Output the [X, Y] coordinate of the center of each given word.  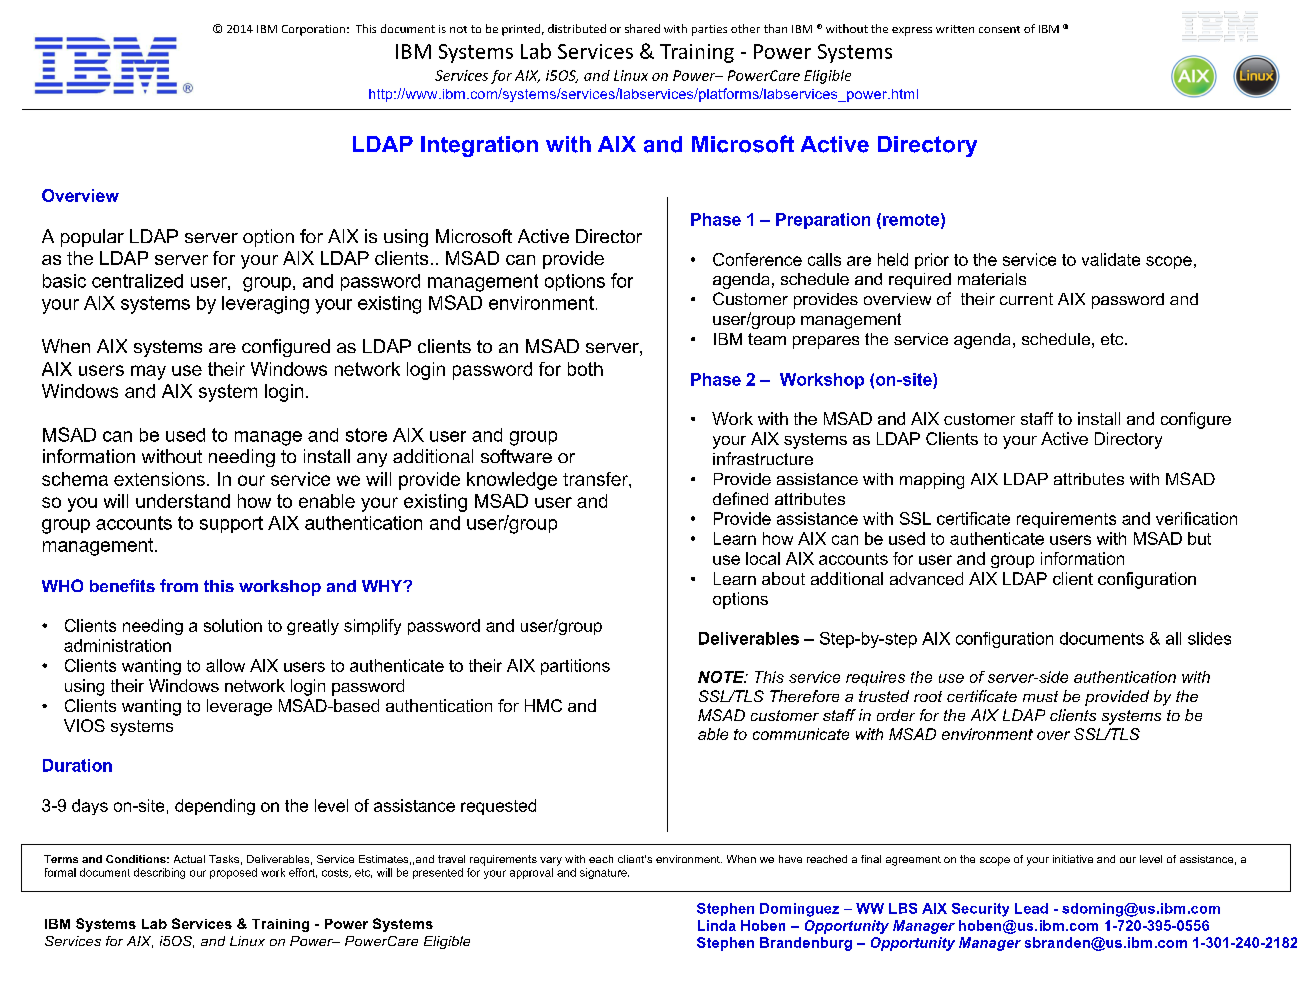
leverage [239, 707]
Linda [717, 925]
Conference [757, 259]
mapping [932, 481]
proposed [233, 873]
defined [740, 498]
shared [642, 28]
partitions [575, 667]
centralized [137, 281]
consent [999, 29]
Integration [479, 146]
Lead [1031, 908]
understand [183, 501]
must [1040, 696]
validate [1111, 259]
